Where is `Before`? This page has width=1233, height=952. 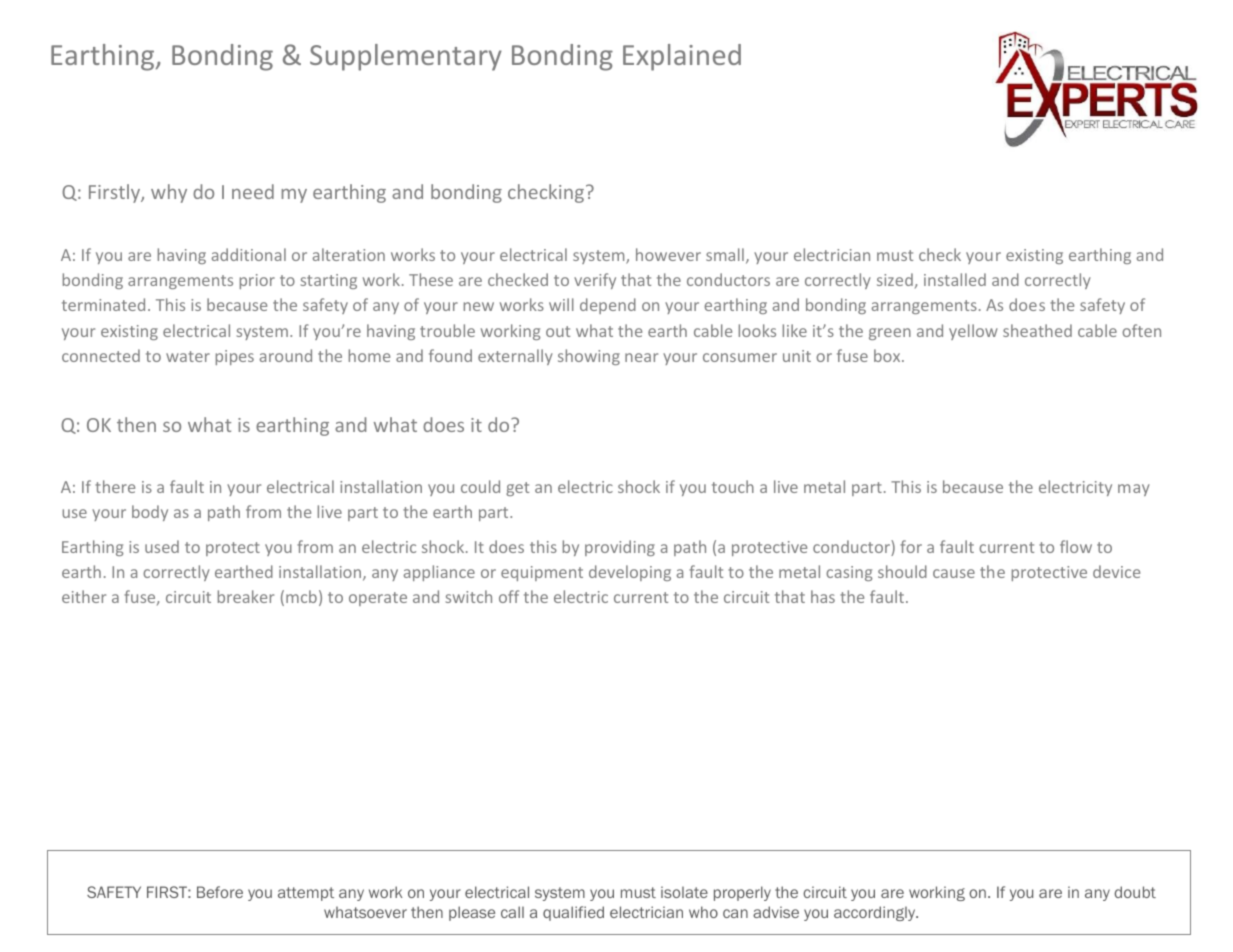
Before is located at coordinates (220, 892).
